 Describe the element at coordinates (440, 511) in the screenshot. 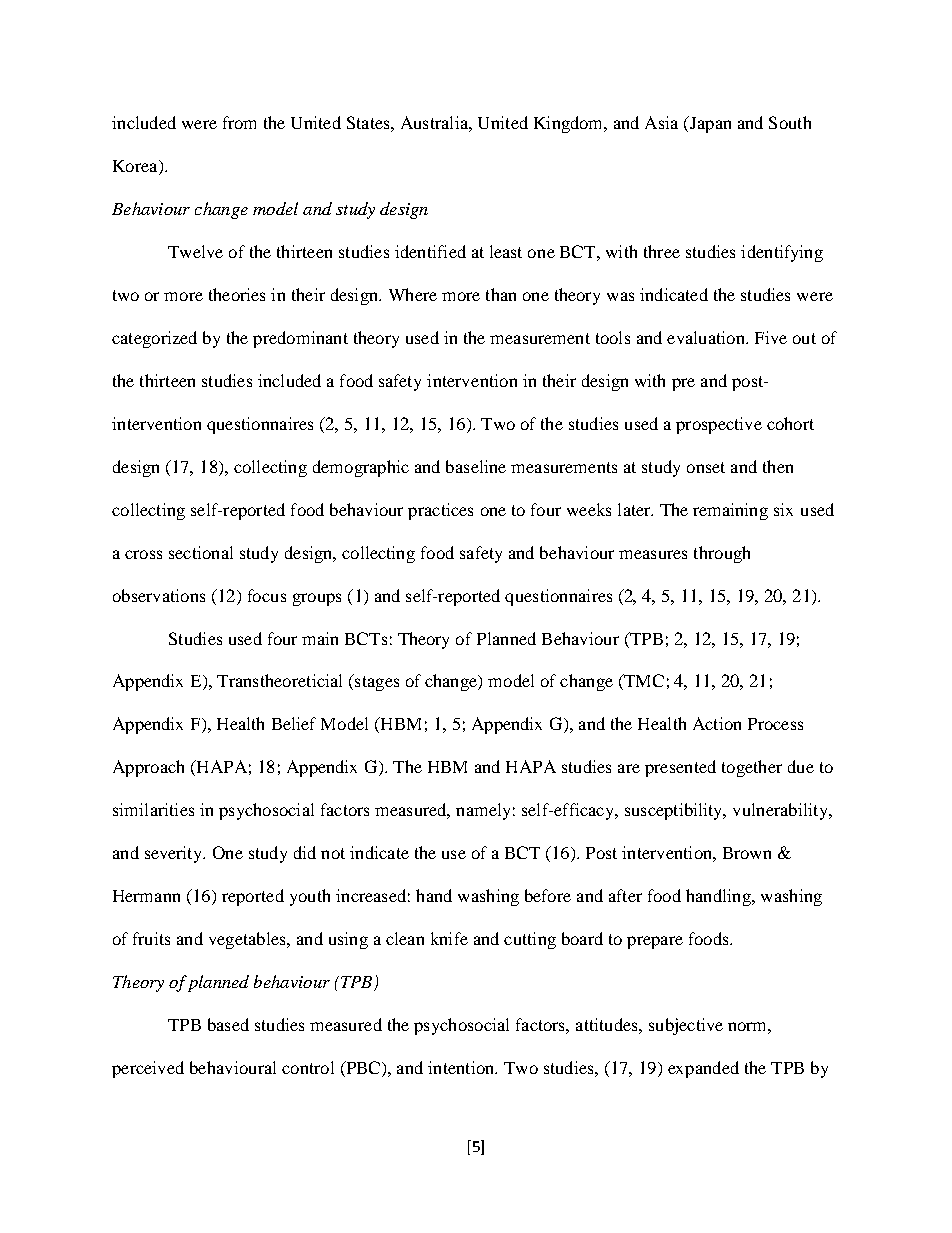

I see `practices` at that location.
